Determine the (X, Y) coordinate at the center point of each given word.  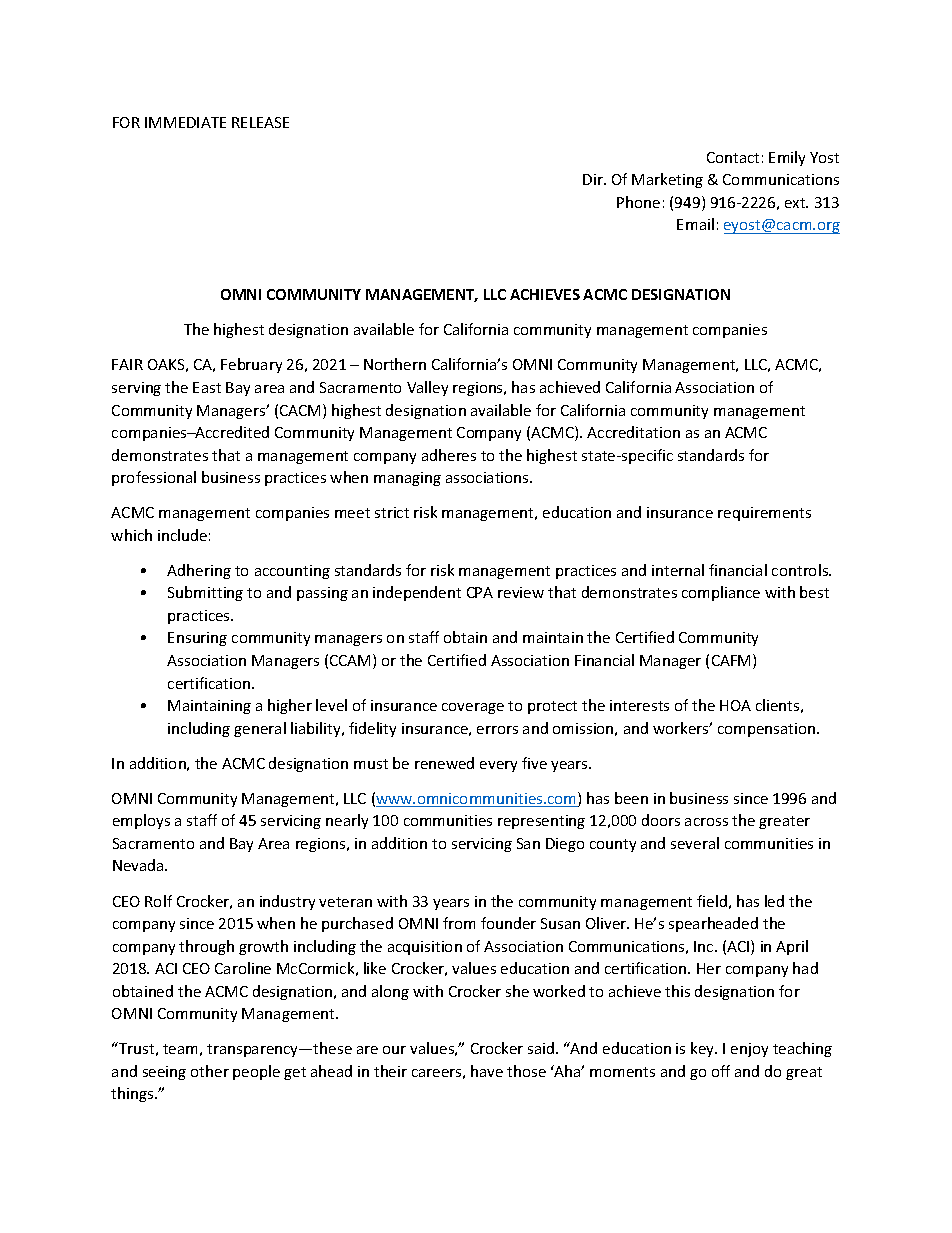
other (210, 1071)
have (487, 1071)
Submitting (205, 593)
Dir (594, 179)
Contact (733, 157)
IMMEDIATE (185, 122)
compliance (721, 593)
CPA (480, 592)
